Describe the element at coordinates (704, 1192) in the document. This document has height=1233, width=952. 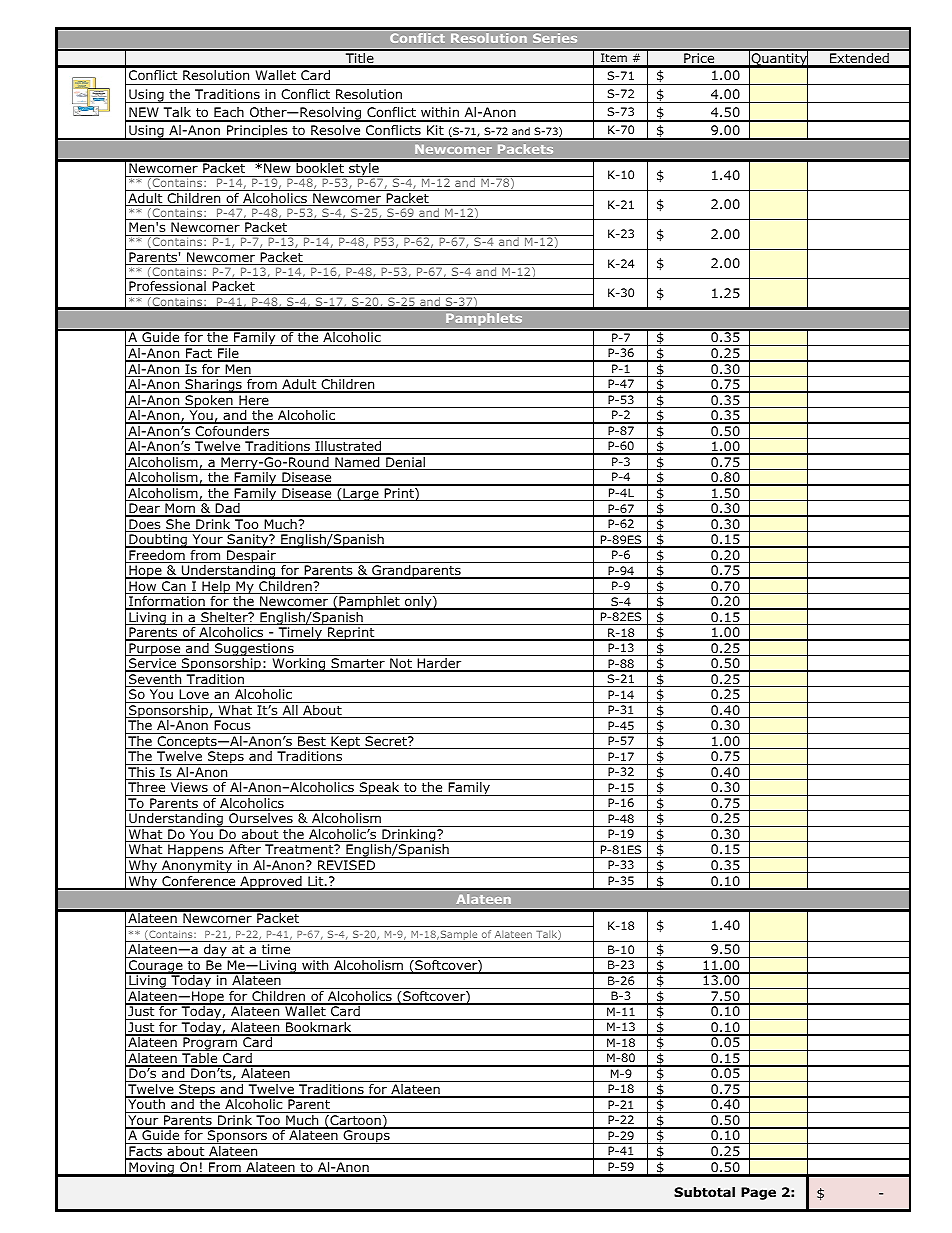
I see `Subtotal` at that location.
